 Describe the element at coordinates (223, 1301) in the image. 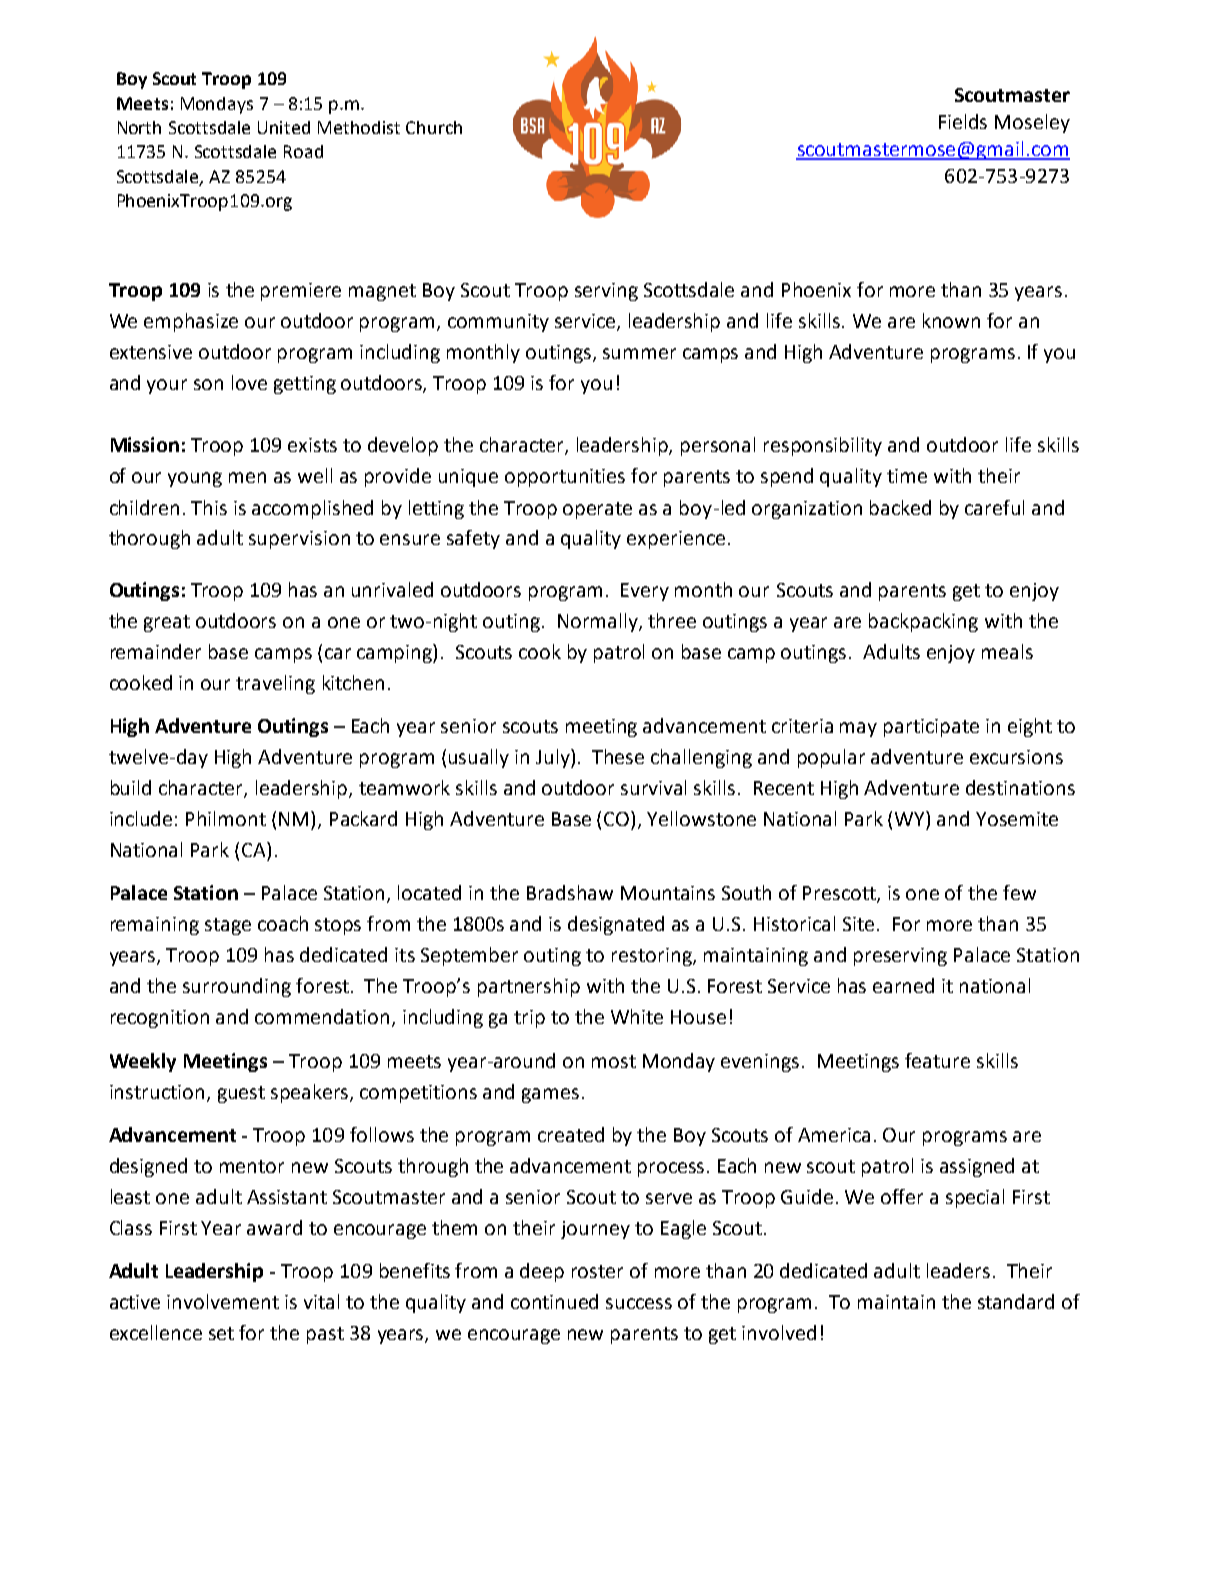

I see `involvement` at that location.
